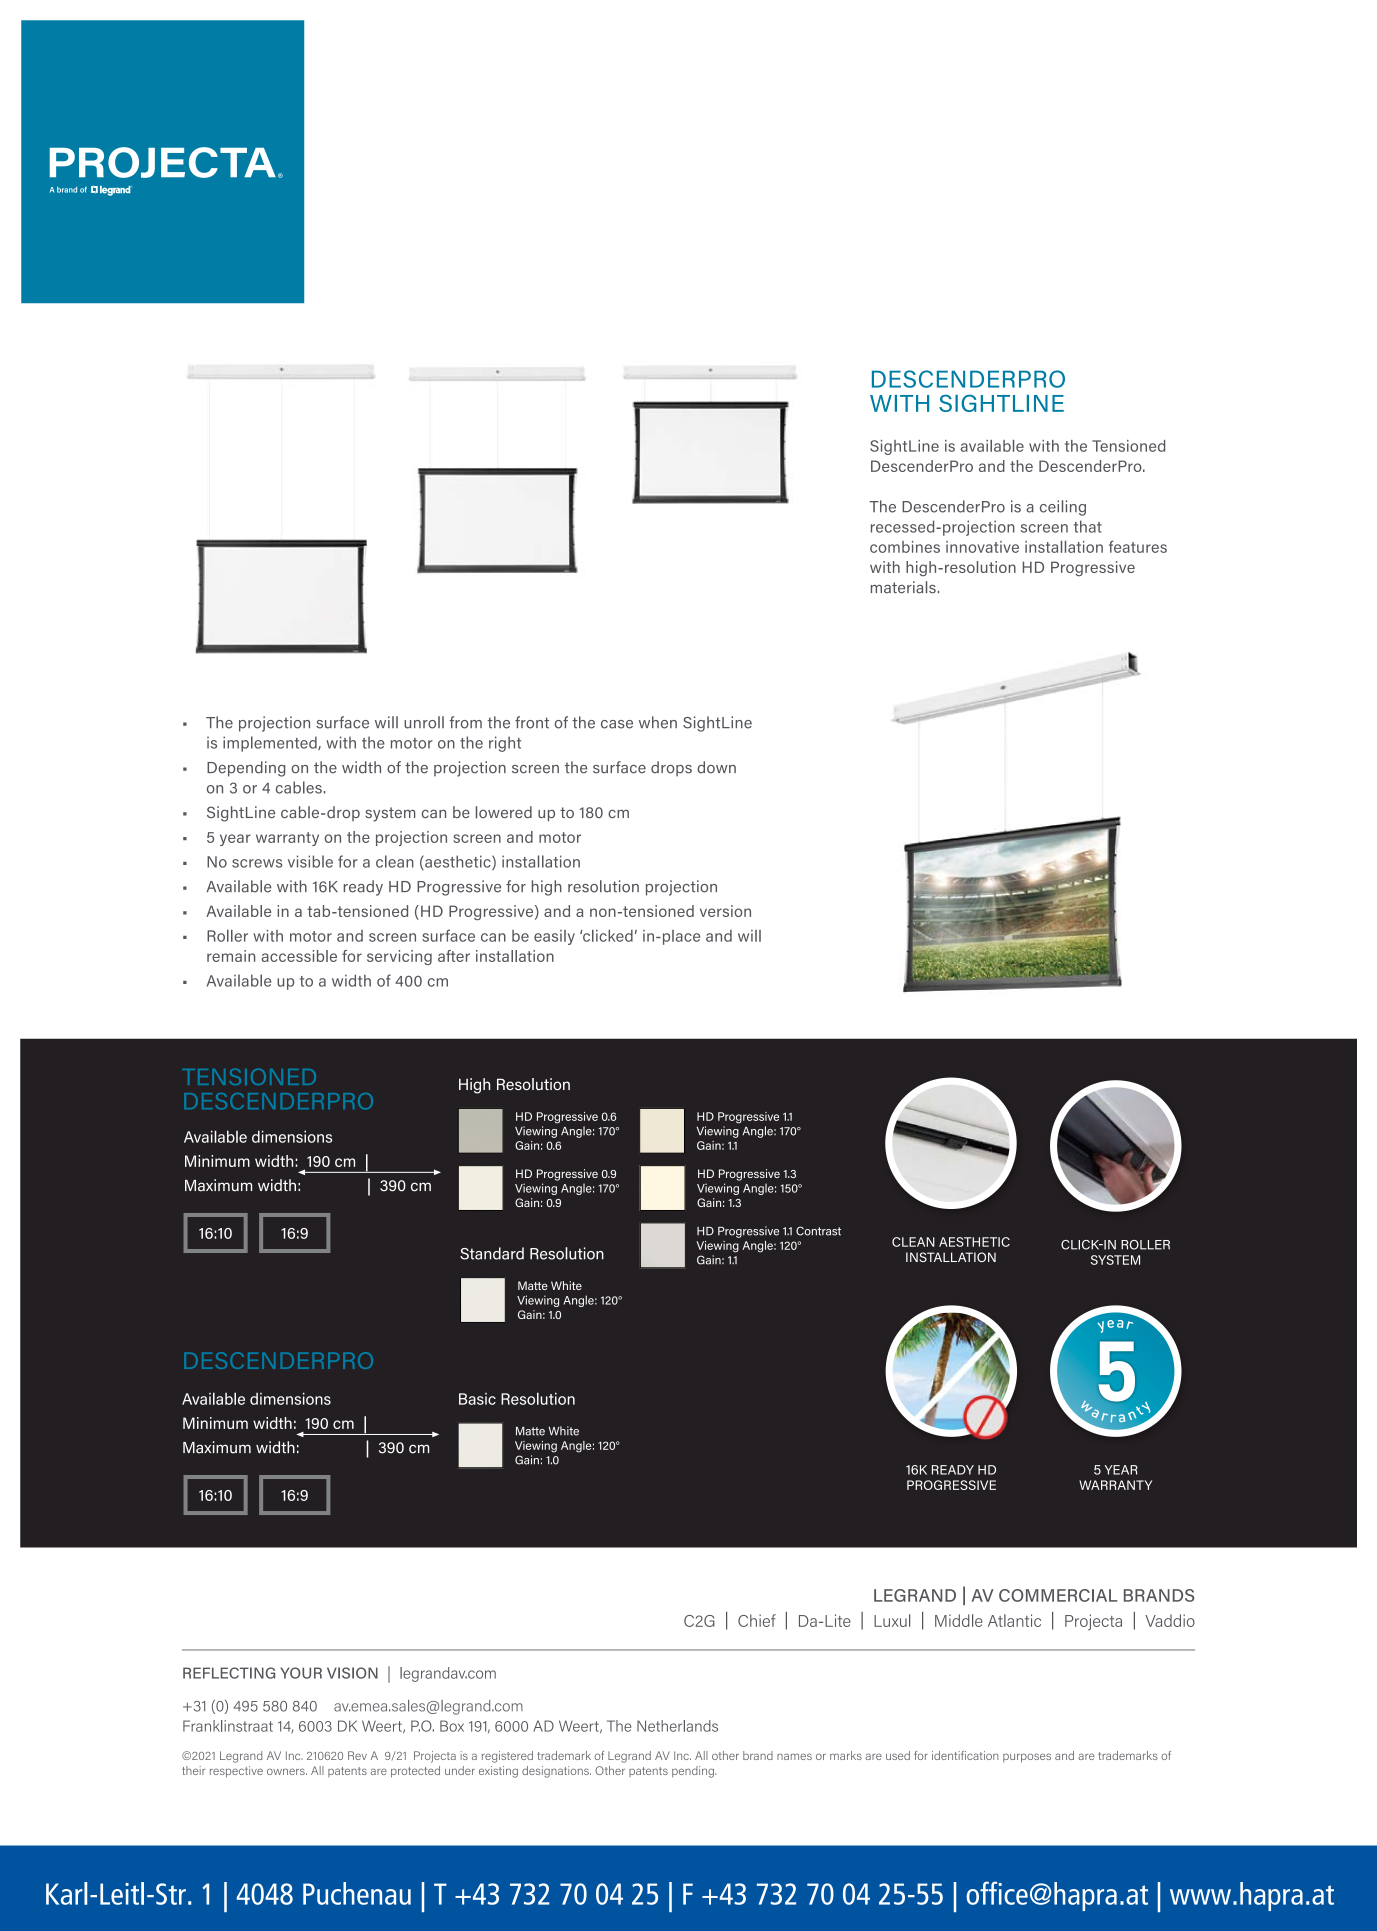 The height and width of the document is (1931, 1377). Describe the element at coordinates (424, 722) in the document. I see `unroll` at that location.
